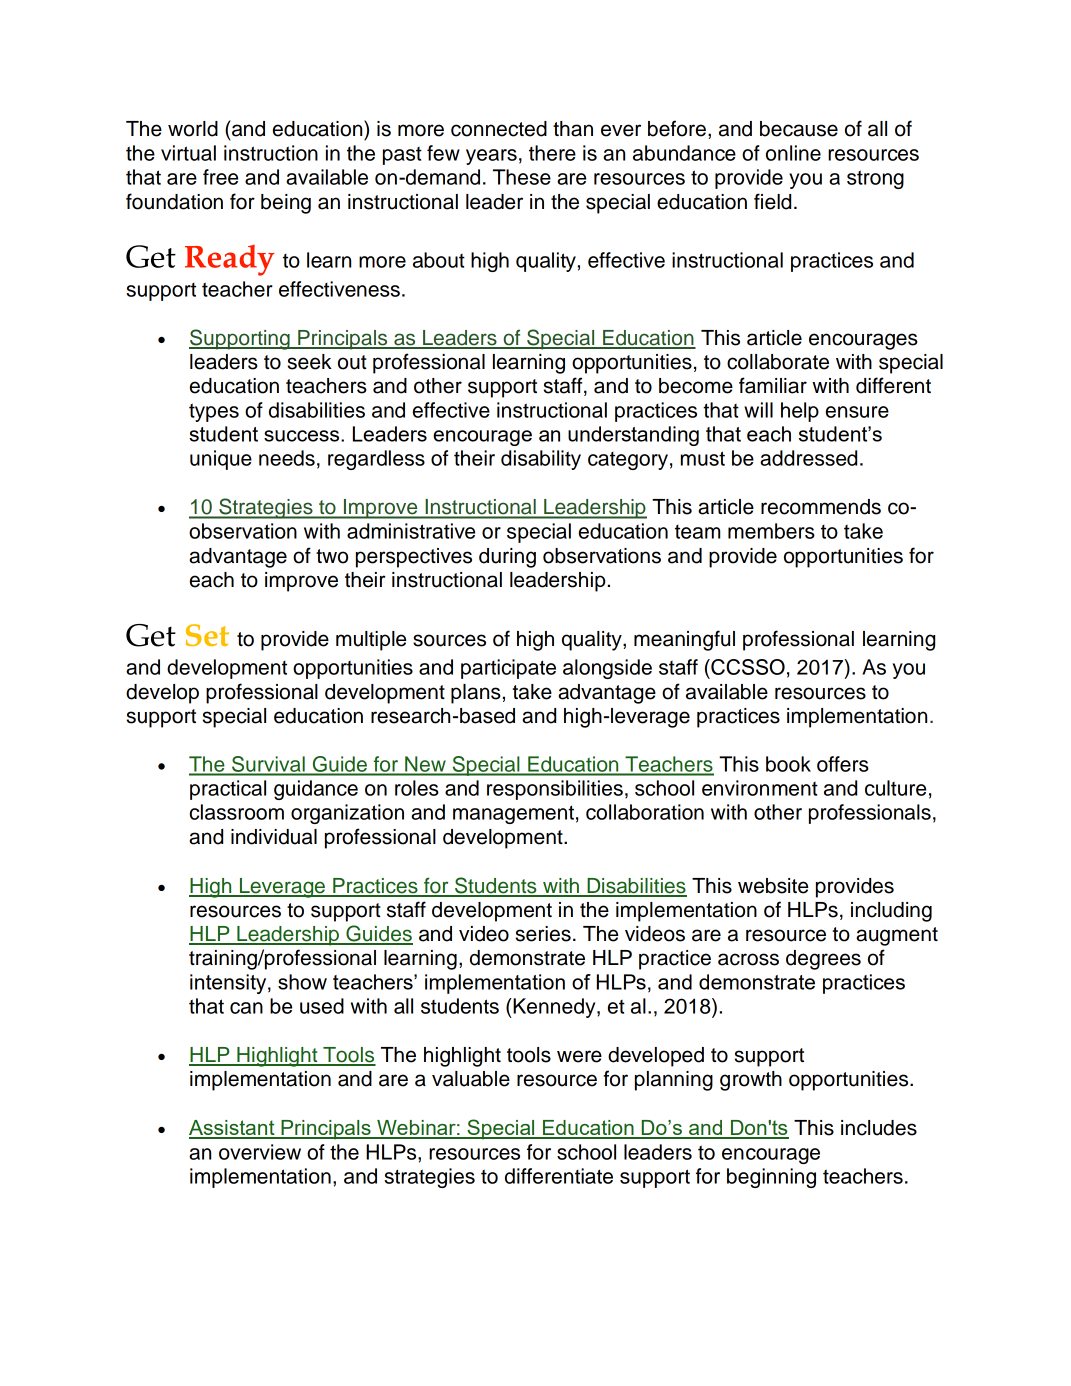  Describe the element at coordinates (220, 177) in the image. I see `free` at that location.
